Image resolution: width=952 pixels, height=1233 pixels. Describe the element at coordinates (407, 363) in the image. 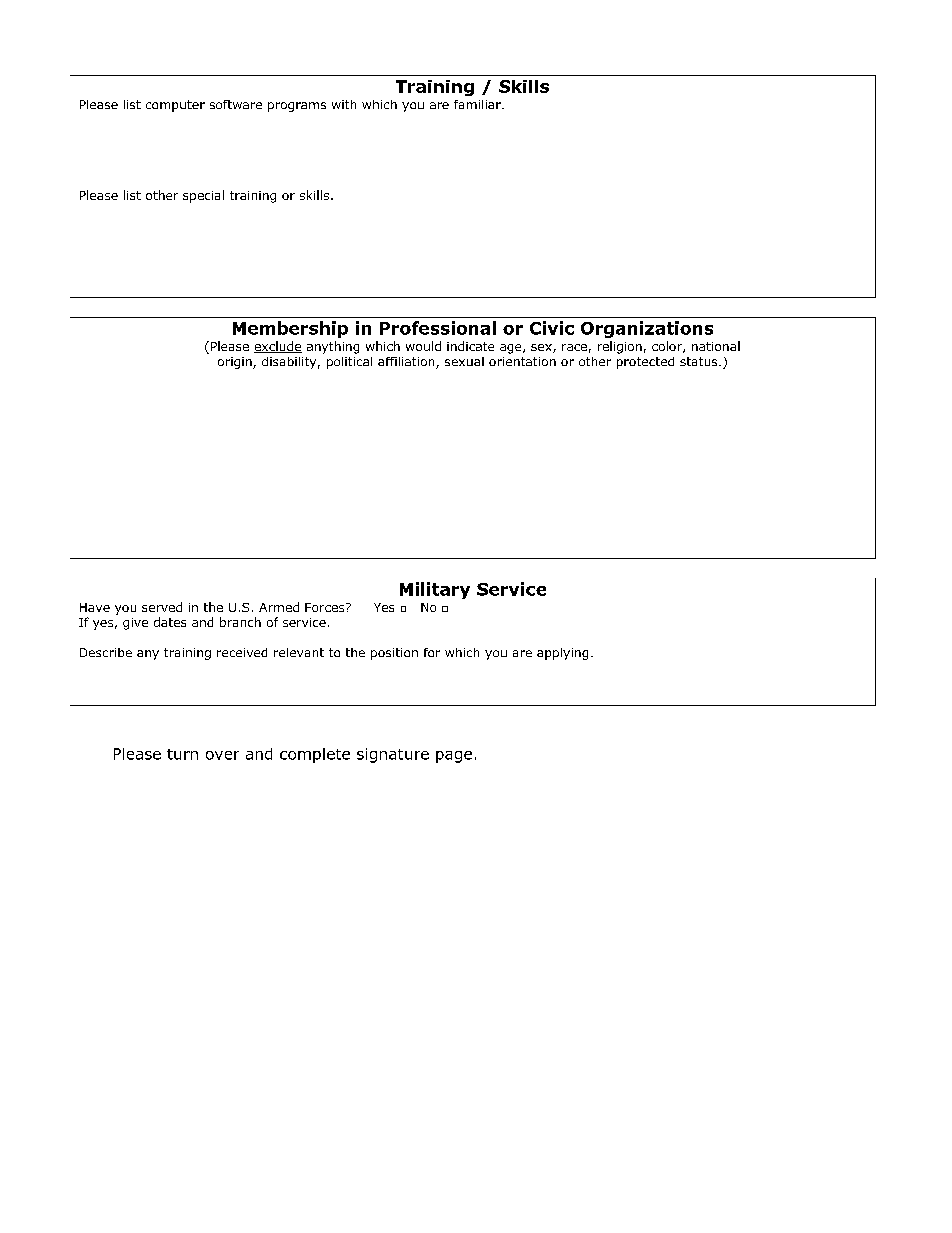

I see `affiliation` at that location.
